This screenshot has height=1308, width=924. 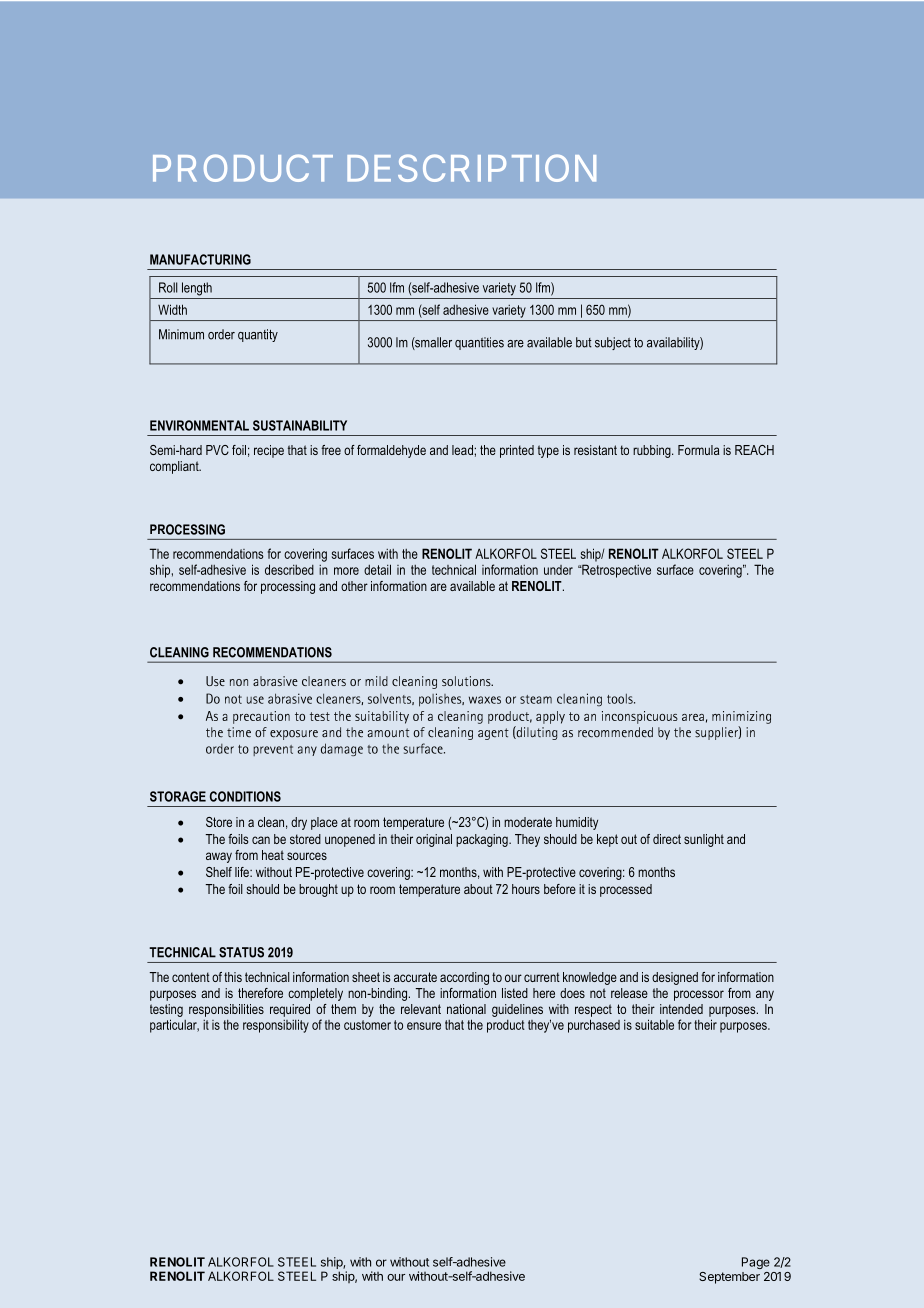 I want to click on according, so click(x=464, y=978).
